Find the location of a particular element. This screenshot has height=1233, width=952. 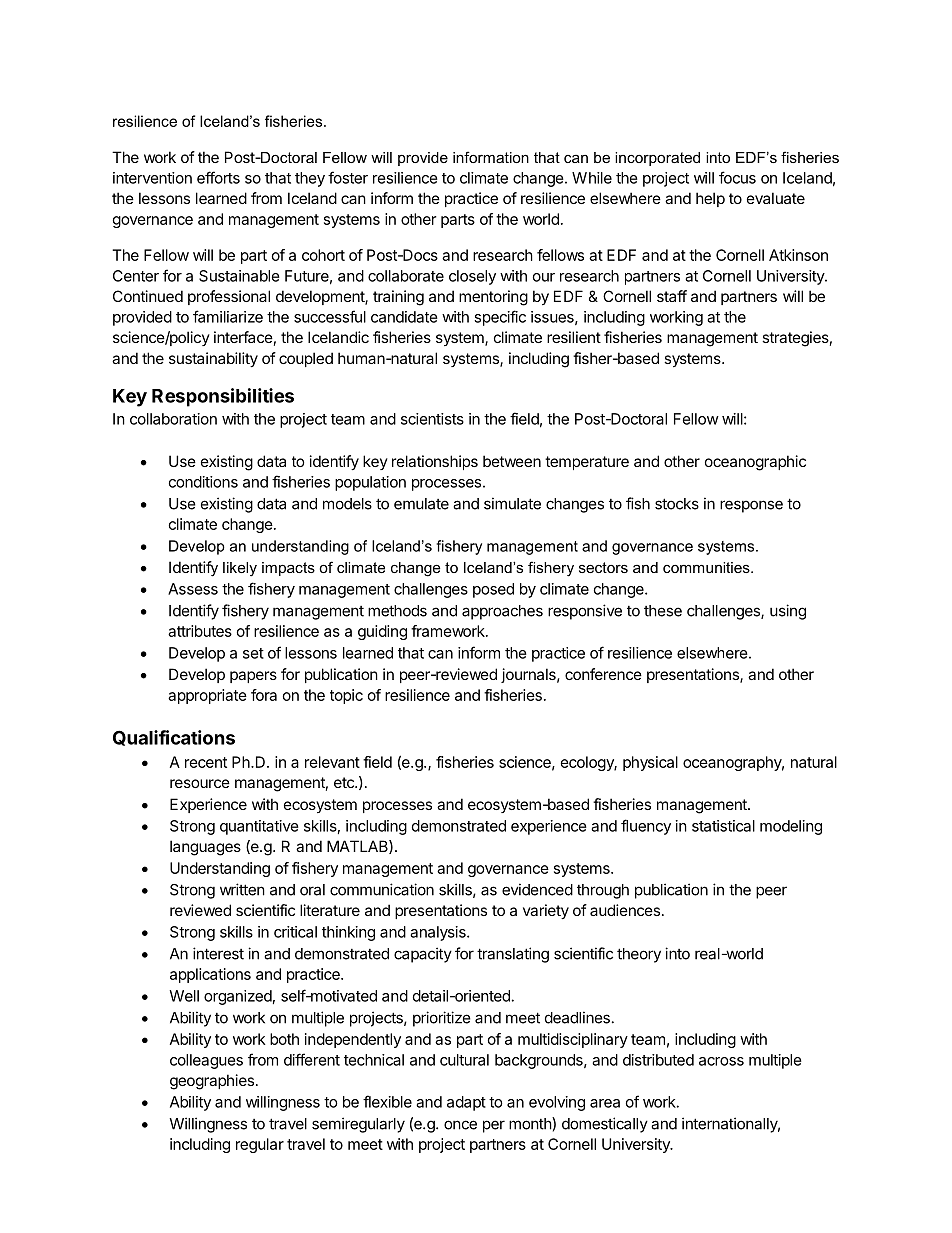

statistical is located at coordinates (723, 826).
